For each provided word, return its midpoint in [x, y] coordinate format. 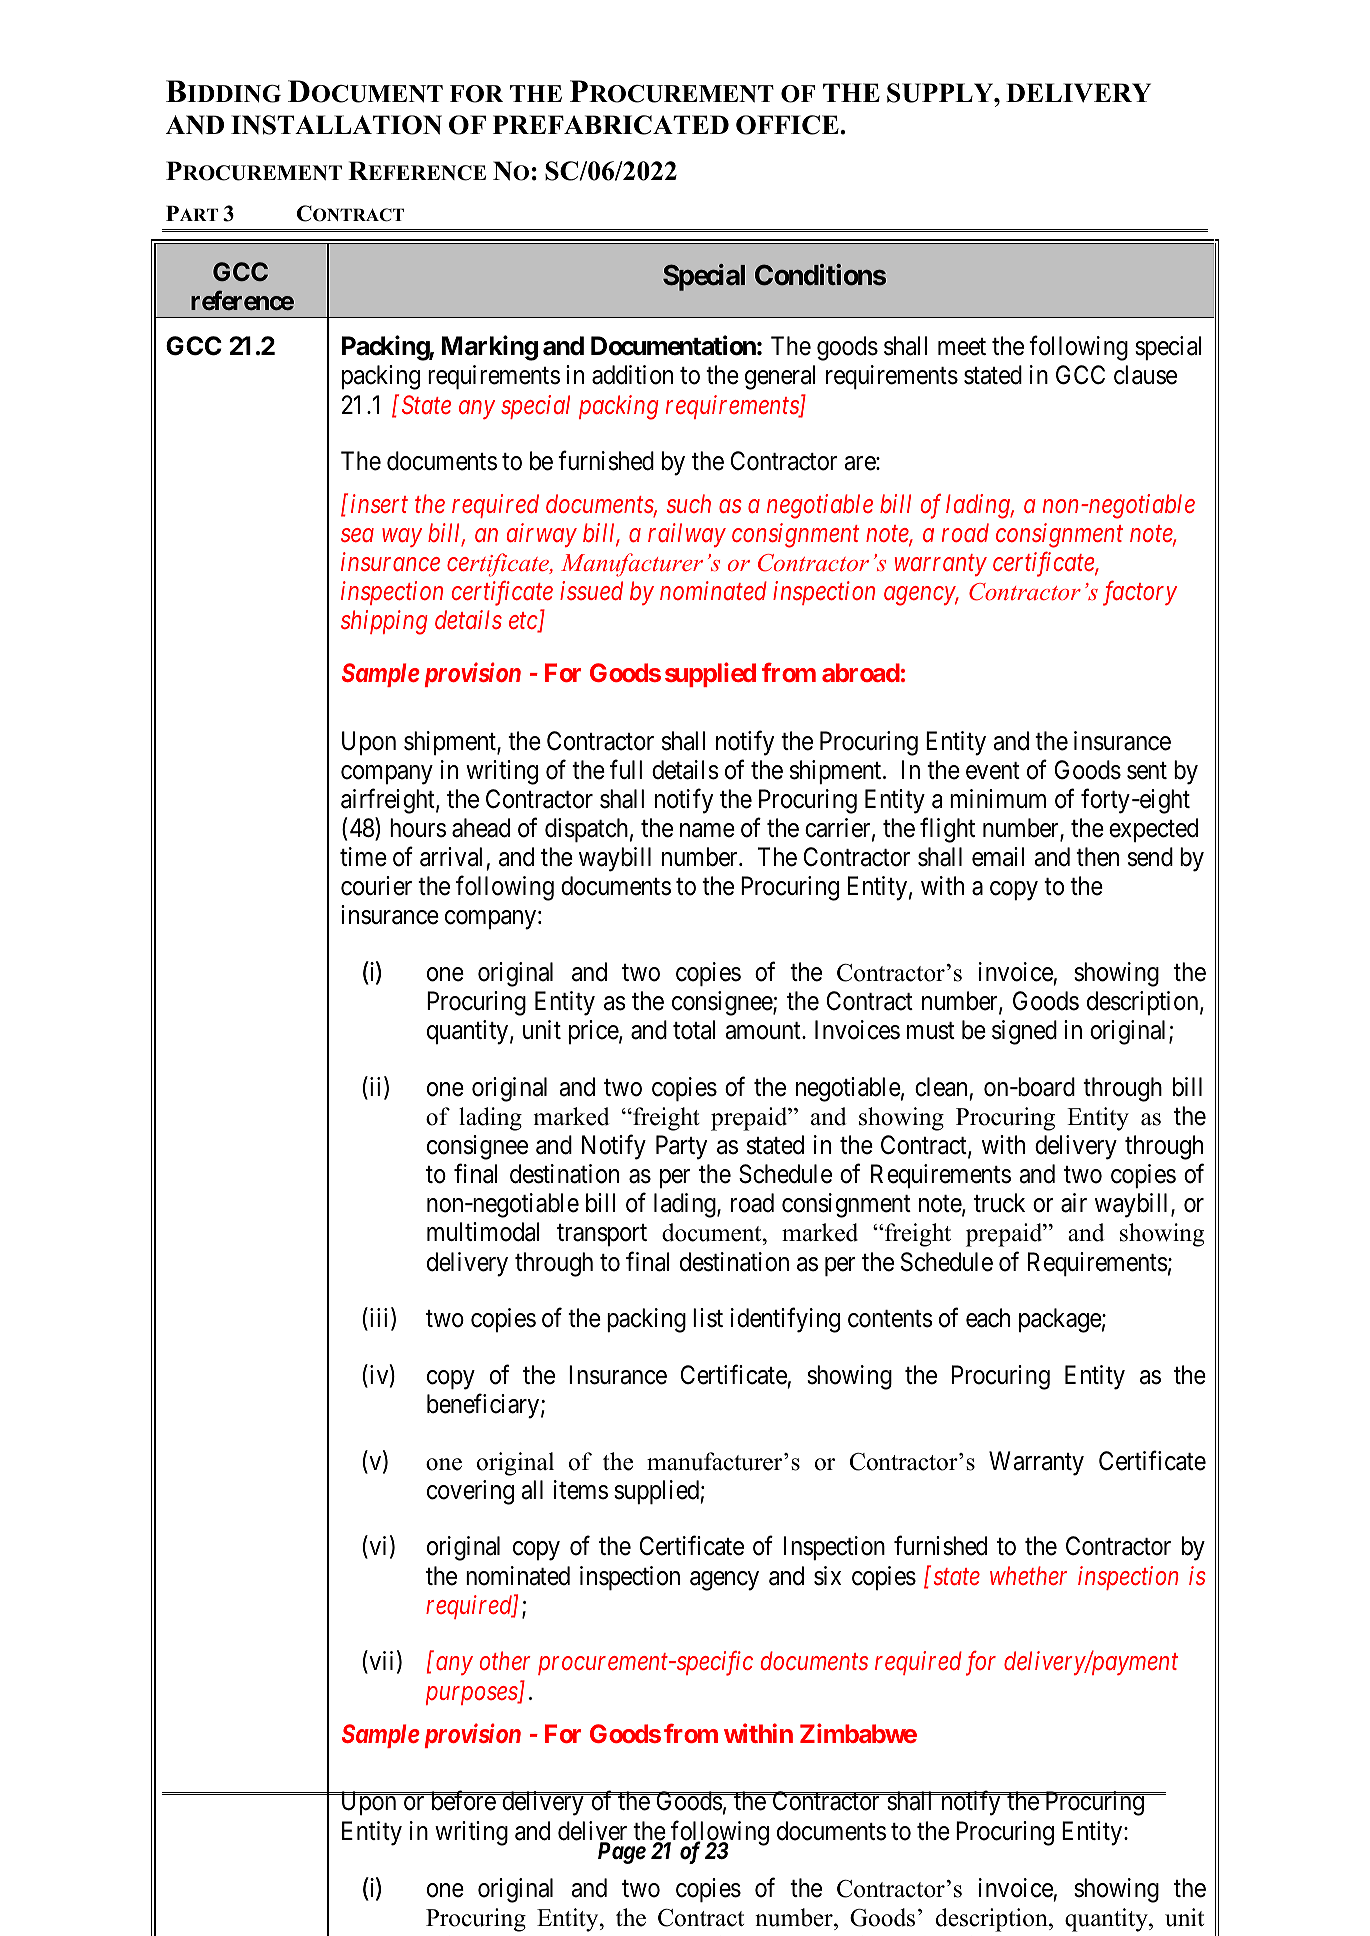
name [707, 830]
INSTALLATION [336, 125]
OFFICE [788, 125]
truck [999, 1203]
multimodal [483, 1232]
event [993, 771]
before [462, 1801]
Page [622, 1853]
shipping [384, 622]
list [708, 1318]
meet [962, 347]
